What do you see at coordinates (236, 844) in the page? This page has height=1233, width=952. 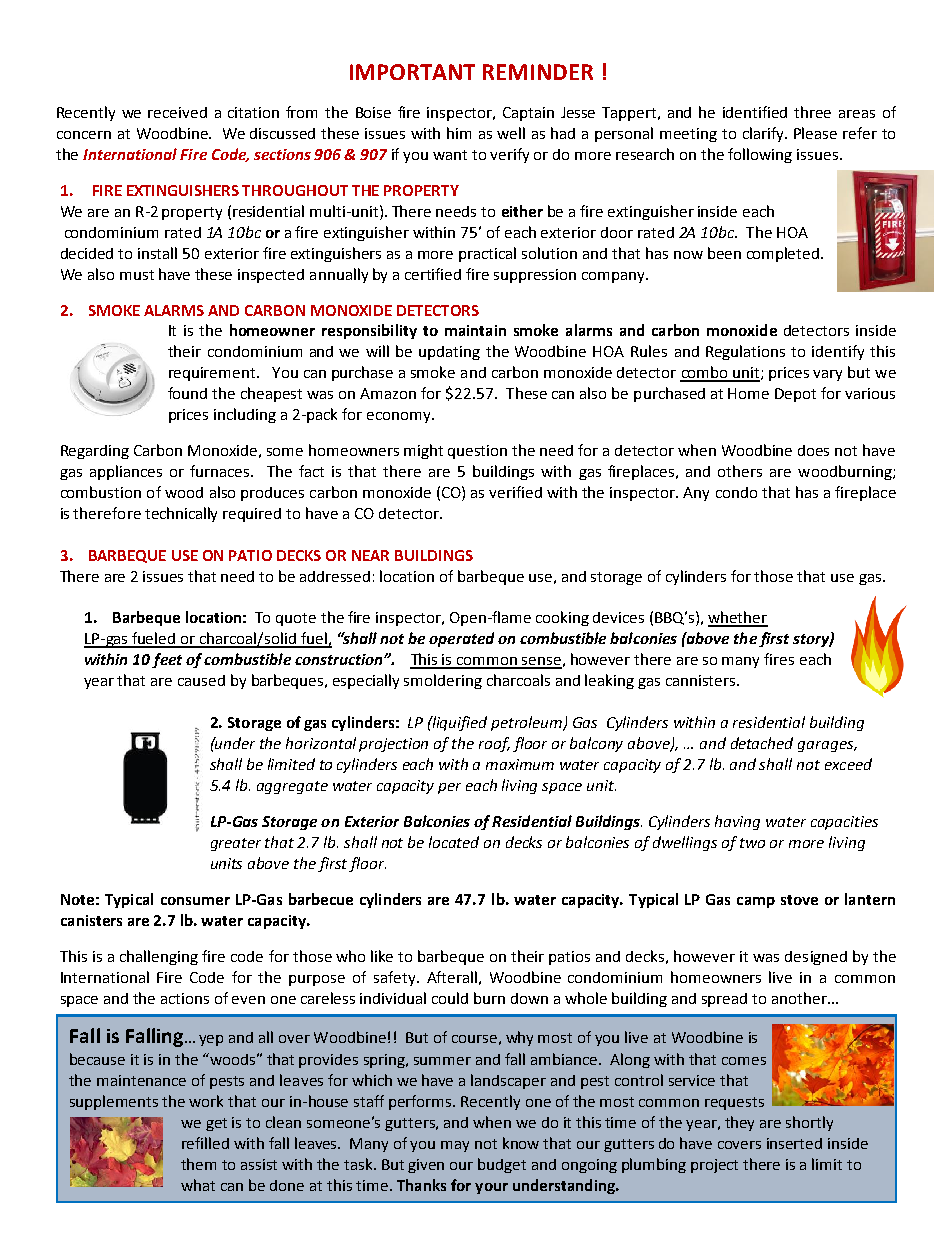 I see `greater` at bounding box center [236, 844].
